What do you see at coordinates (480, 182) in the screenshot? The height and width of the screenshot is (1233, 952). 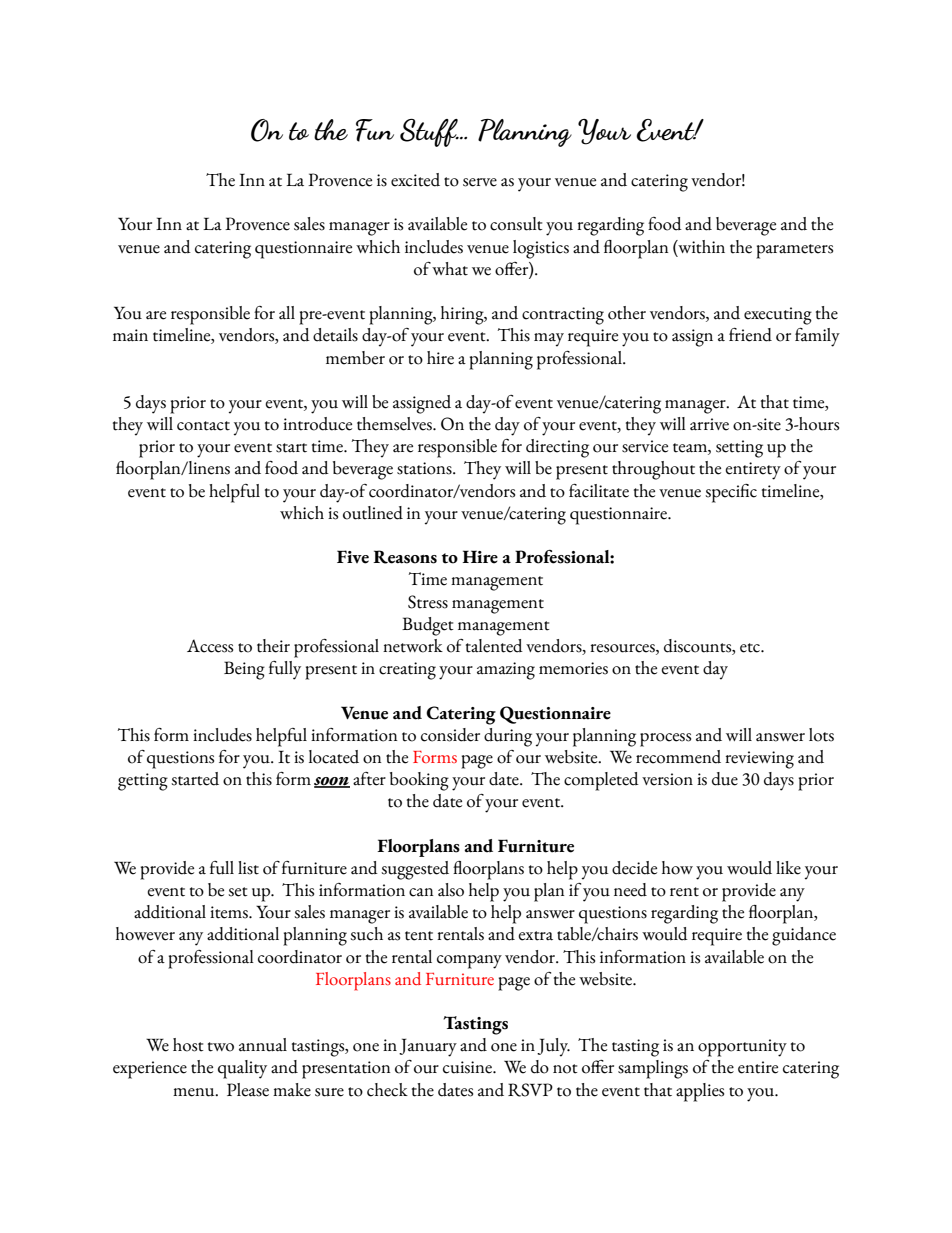 I see `serve` at bounding box center [480, 182].
